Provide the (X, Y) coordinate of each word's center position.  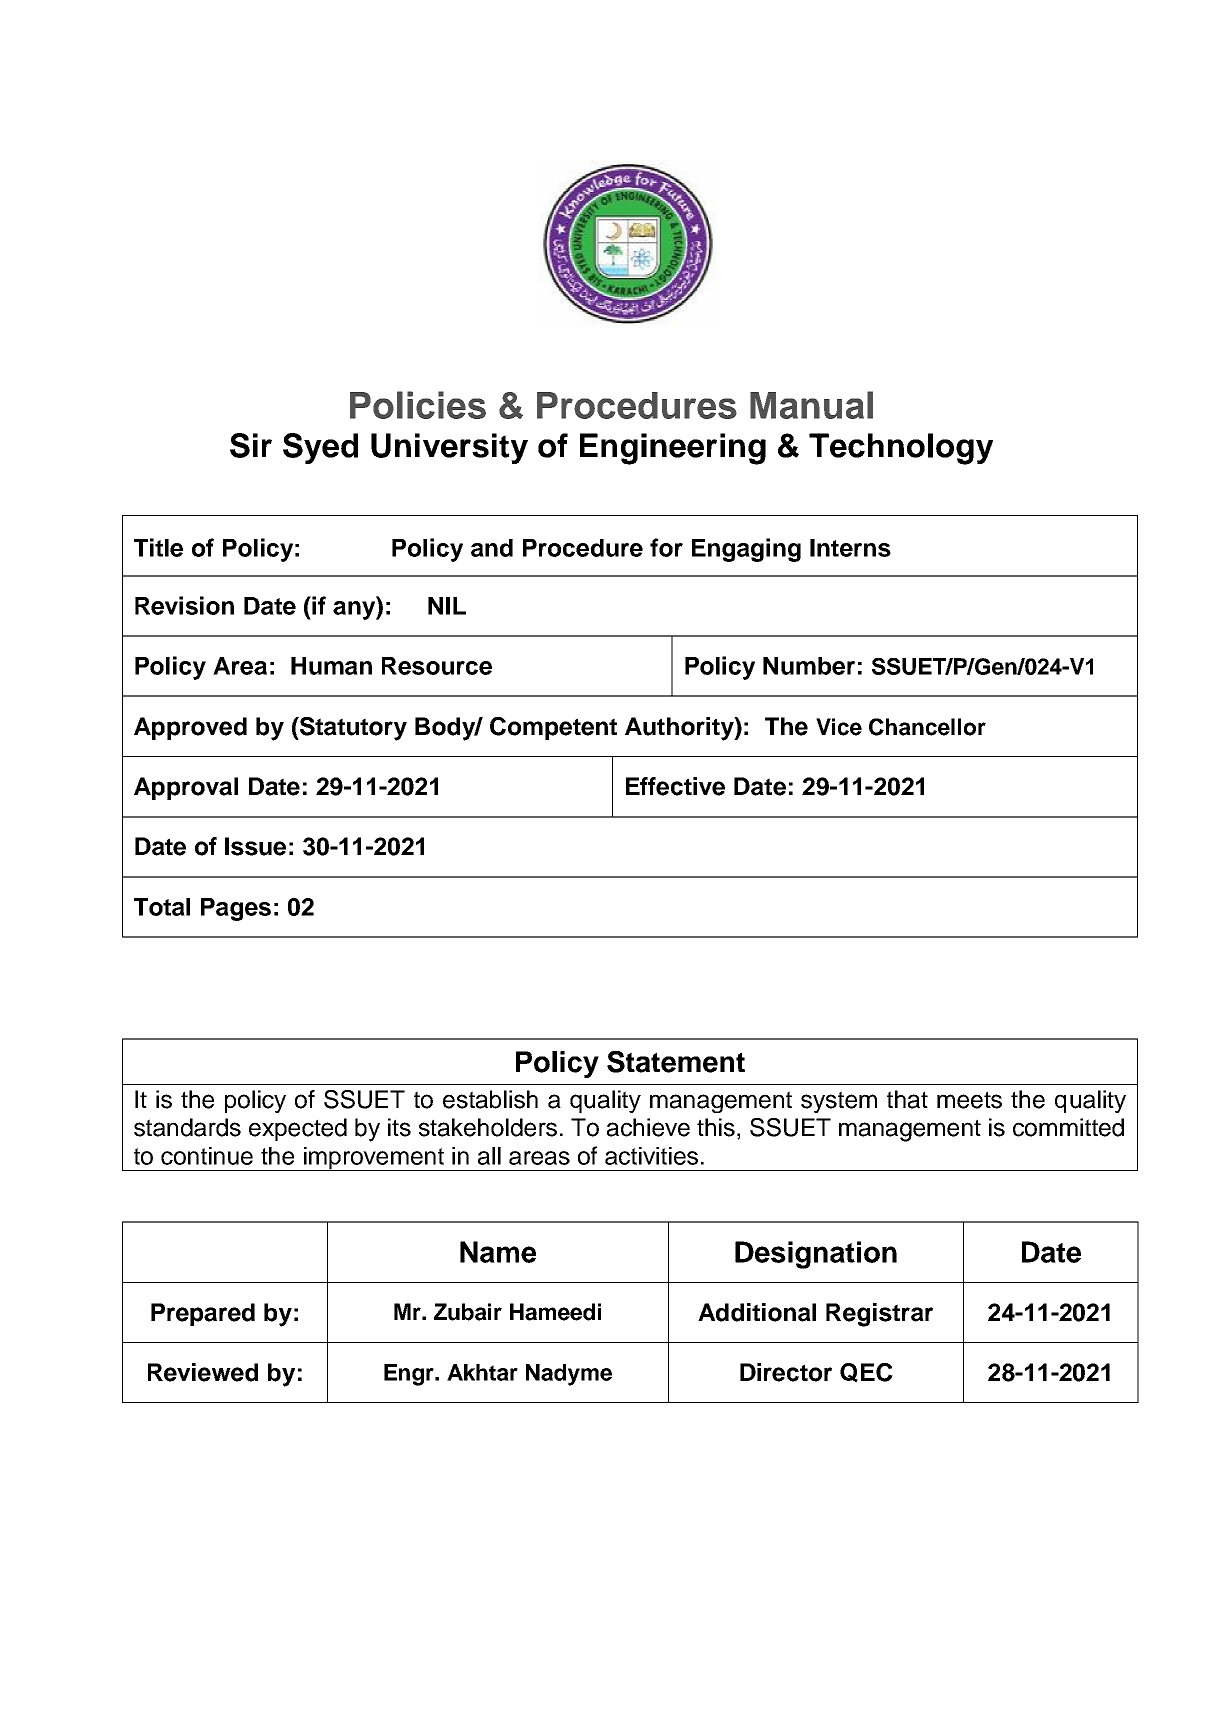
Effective (675, 786)
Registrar (879, 1315)
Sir (251, 445)
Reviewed (203, 1372)
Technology (901, 449)
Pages (236, 909)
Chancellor (927, 727)
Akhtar (482, 1372)
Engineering (673, 449)
